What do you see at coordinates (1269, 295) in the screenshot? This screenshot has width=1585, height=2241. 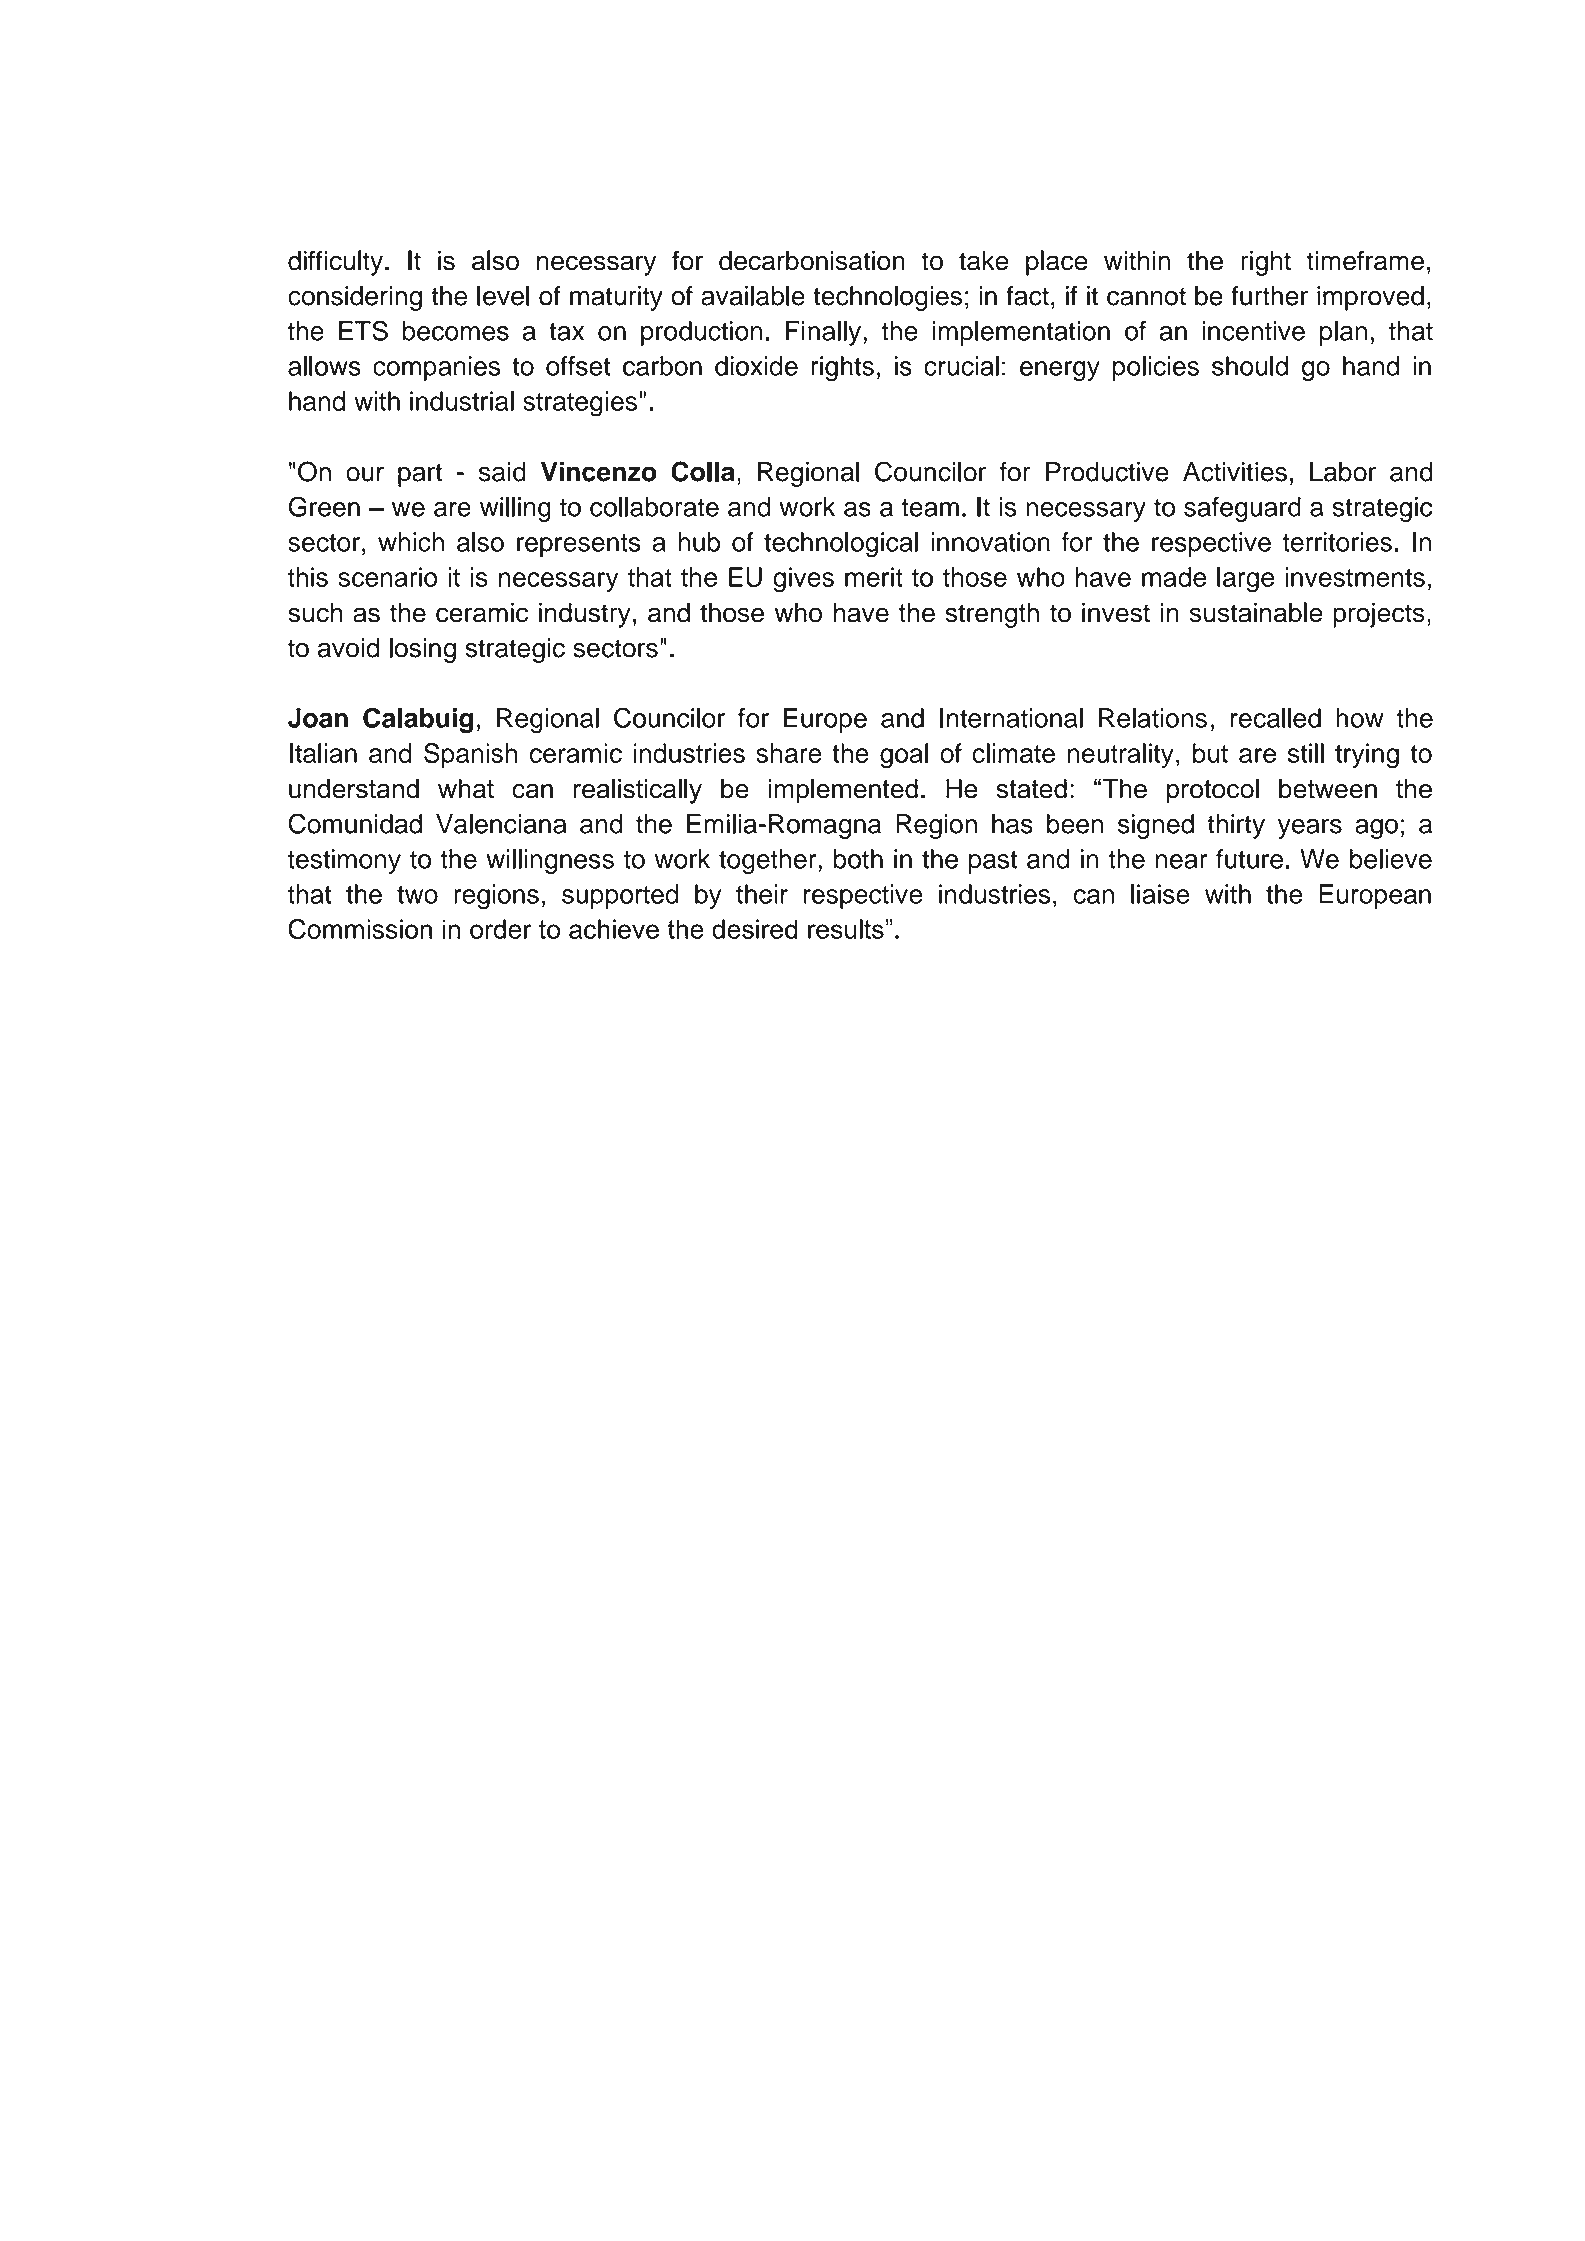 I see `further` at bounding box center [1269, 295].
